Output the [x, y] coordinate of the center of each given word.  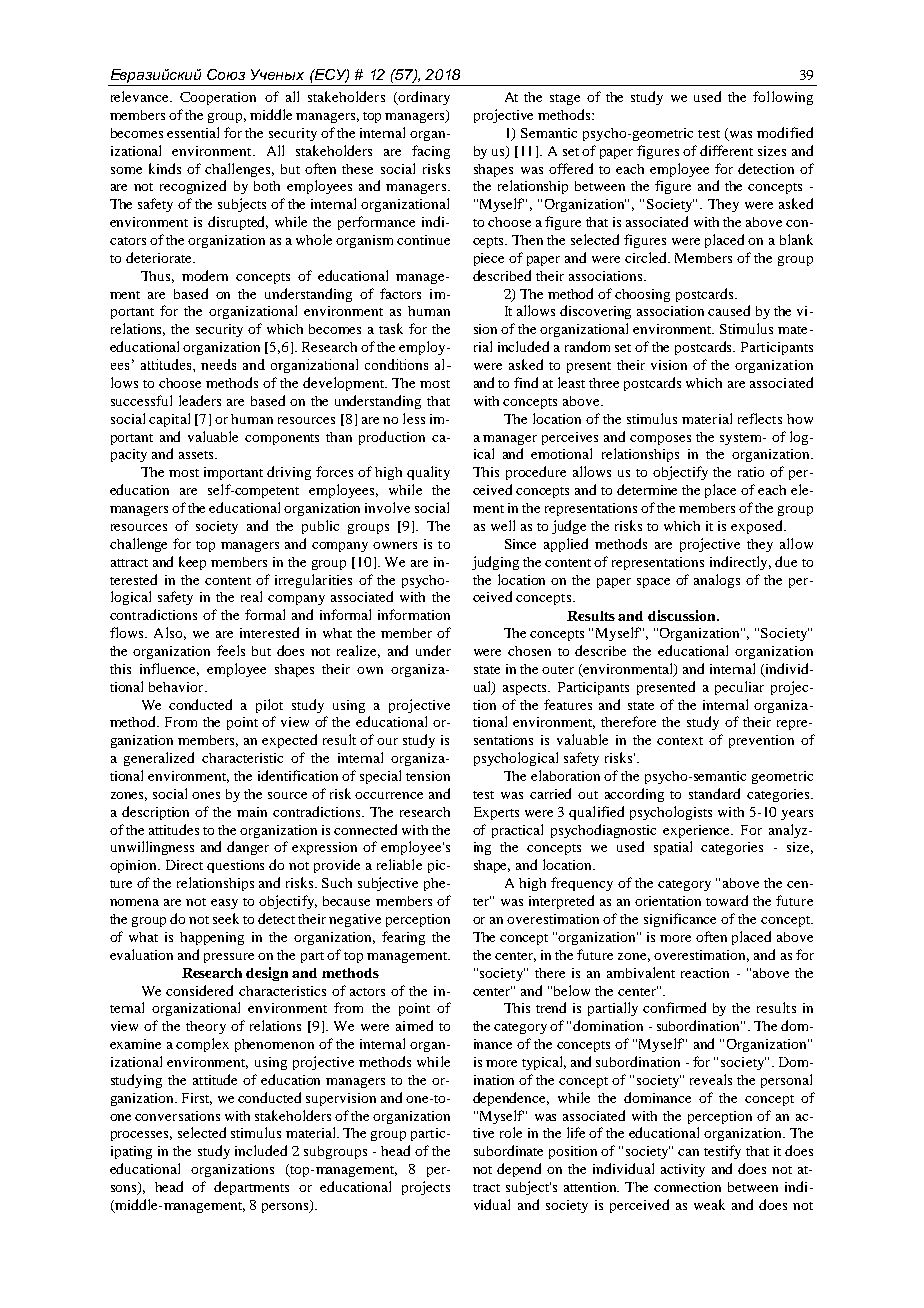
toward [727, 900]
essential [193, 132]
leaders [200, 400]
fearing [403, 938]
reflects [760, 418]
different [726, 150]
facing [431, 152]
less [414, 418]
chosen [529, 651]
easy [224, 904]
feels [231, 650]
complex [202, 1045]
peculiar [739, 688]
